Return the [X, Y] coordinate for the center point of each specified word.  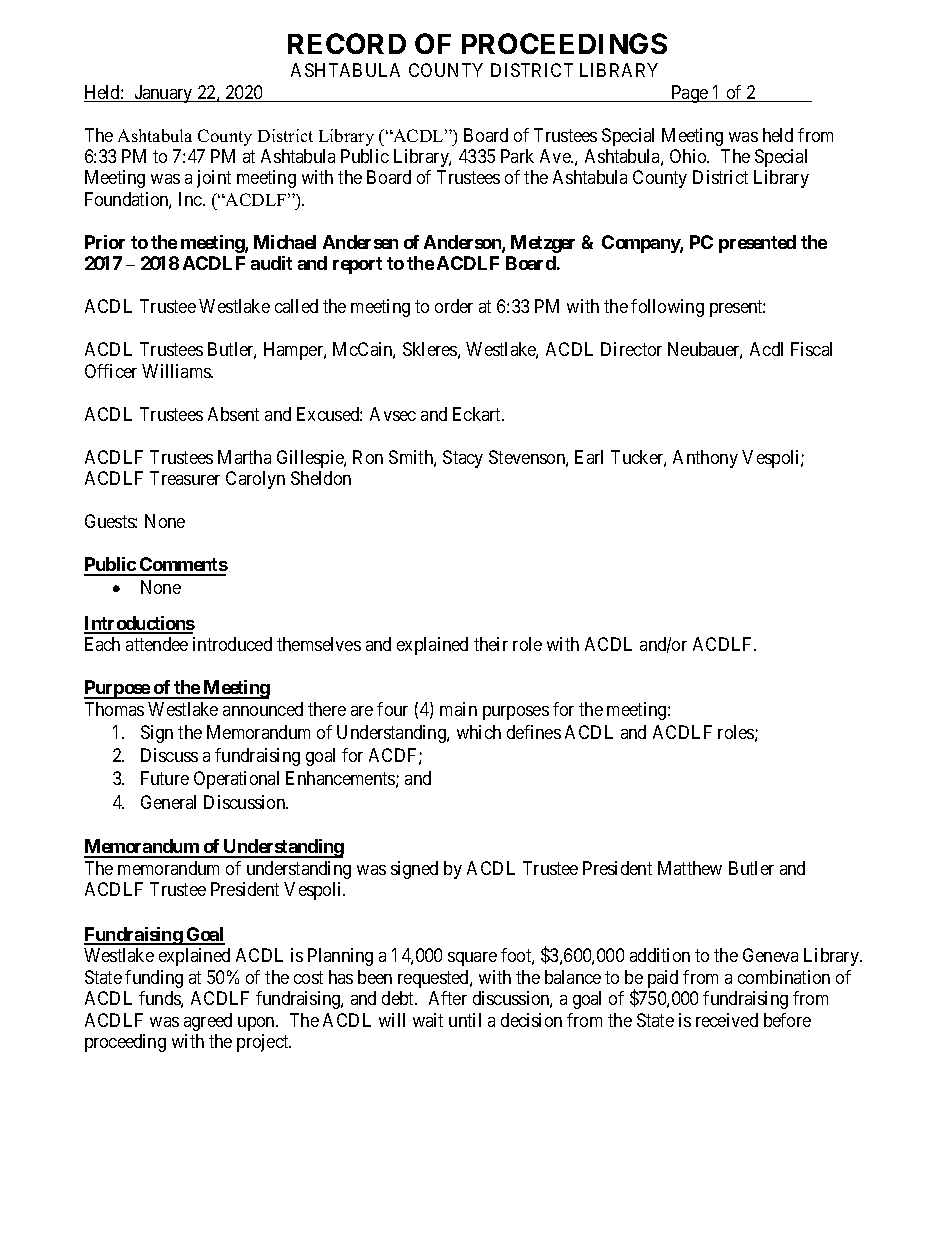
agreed [208, 1022]
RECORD [347, 43]
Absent [233, 414]
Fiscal [811, 349]
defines [534, 732]
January [164, 94]
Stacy [463, 459]
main [458, 709]
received [727, 1020]
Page [689, 94]
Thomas [114, 709]
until [465, 1020]
